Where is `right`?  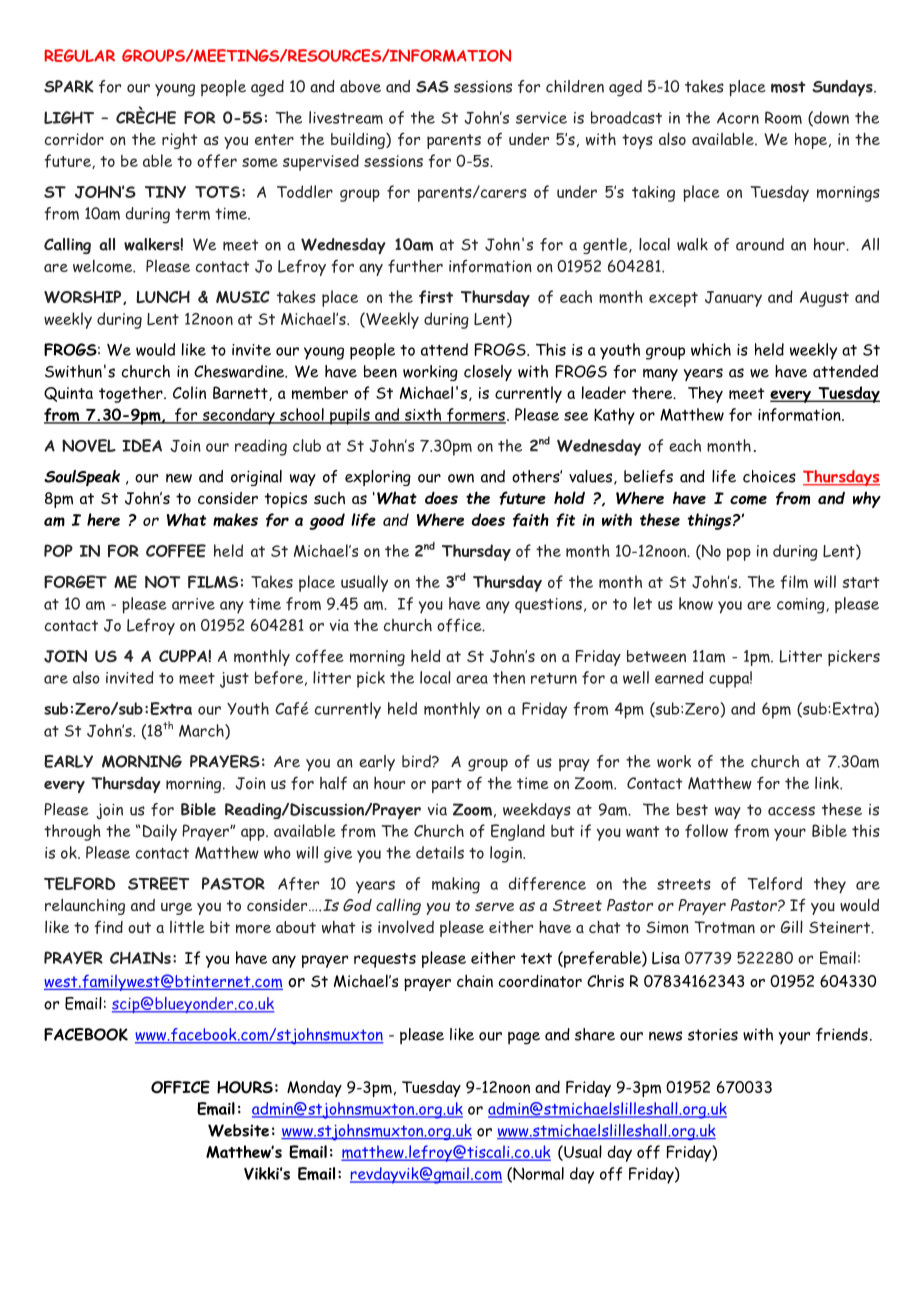
right is located at coordinates (180, 140).
